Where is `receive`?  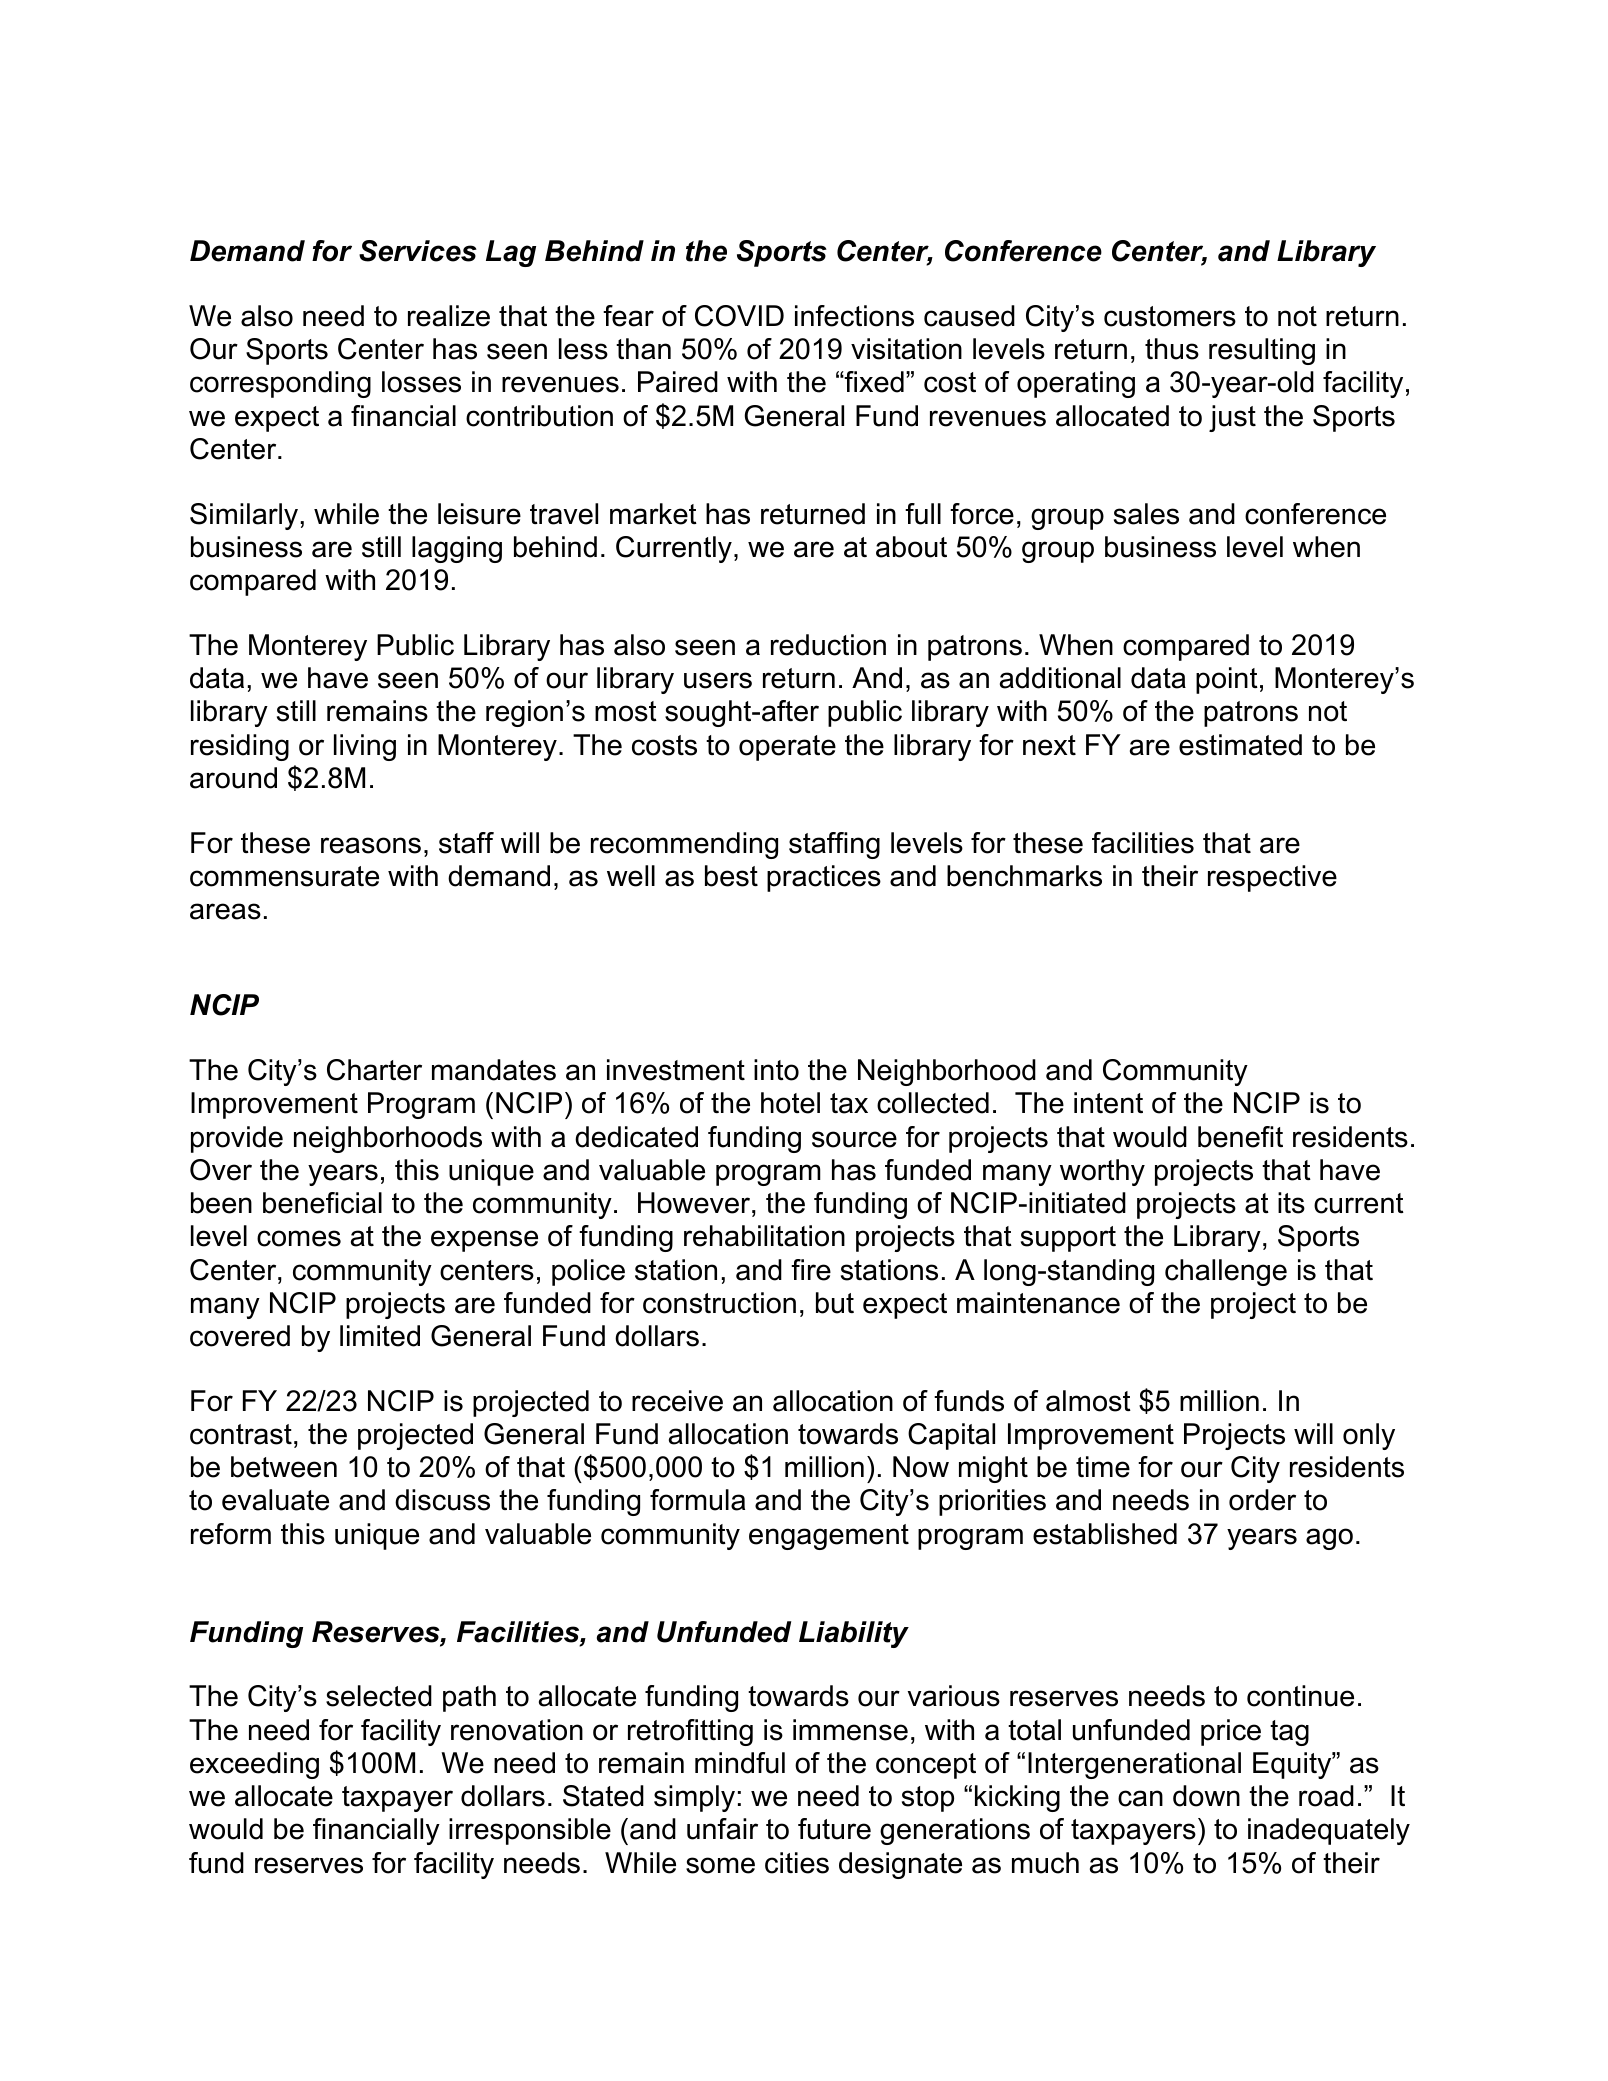
receive is located at coordinates (677, 1401).
